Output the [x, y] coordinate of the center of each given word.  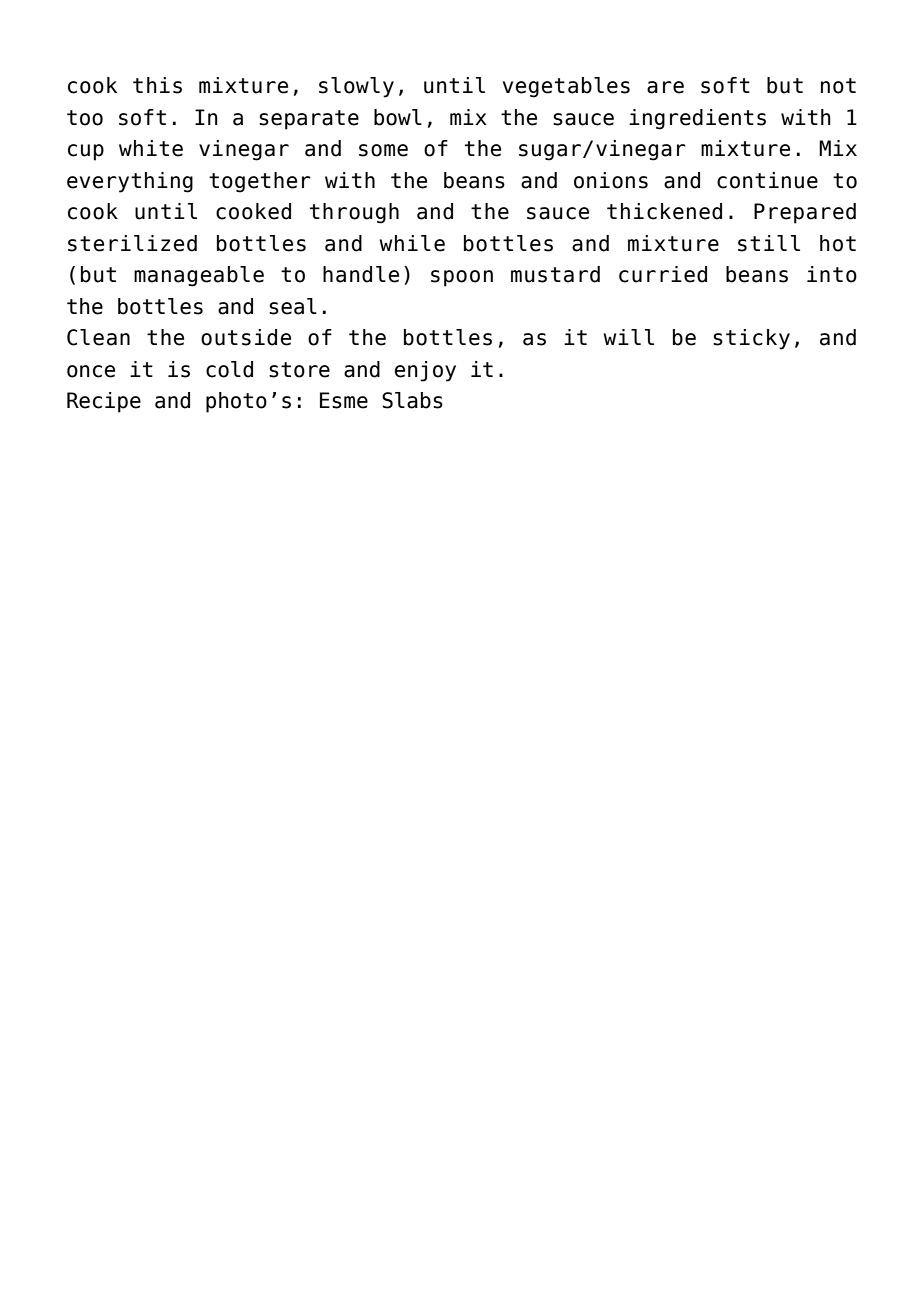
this [157, 85]
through [354, 213]
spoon [462, 278]
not [838, 86]
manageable [199, 276]
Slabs [412, 400]
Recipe [104, 402]
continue [767, 180]
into [832, 274]
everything [130, 182]
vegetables [566, 87]
